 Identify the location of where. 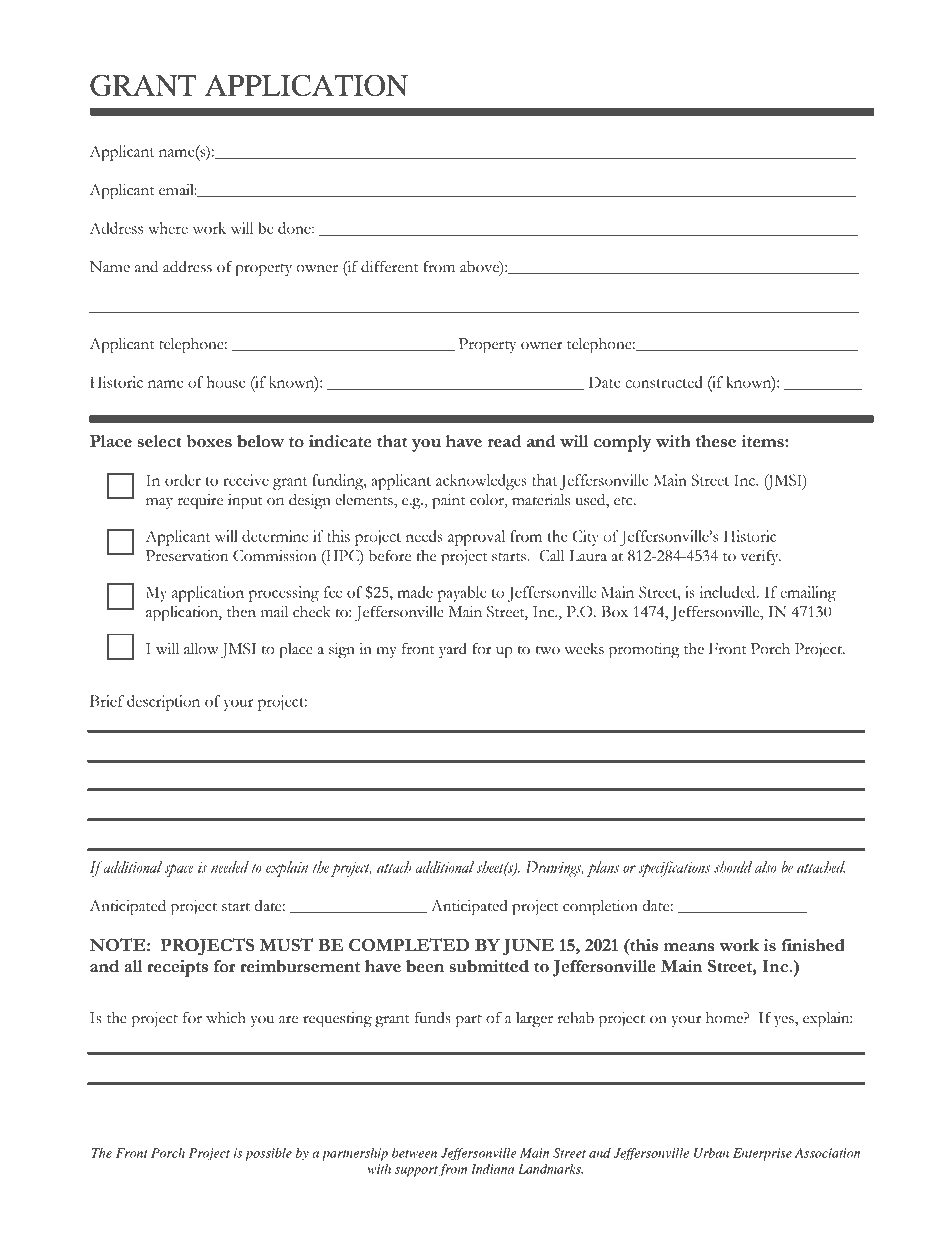
(168, 228).
